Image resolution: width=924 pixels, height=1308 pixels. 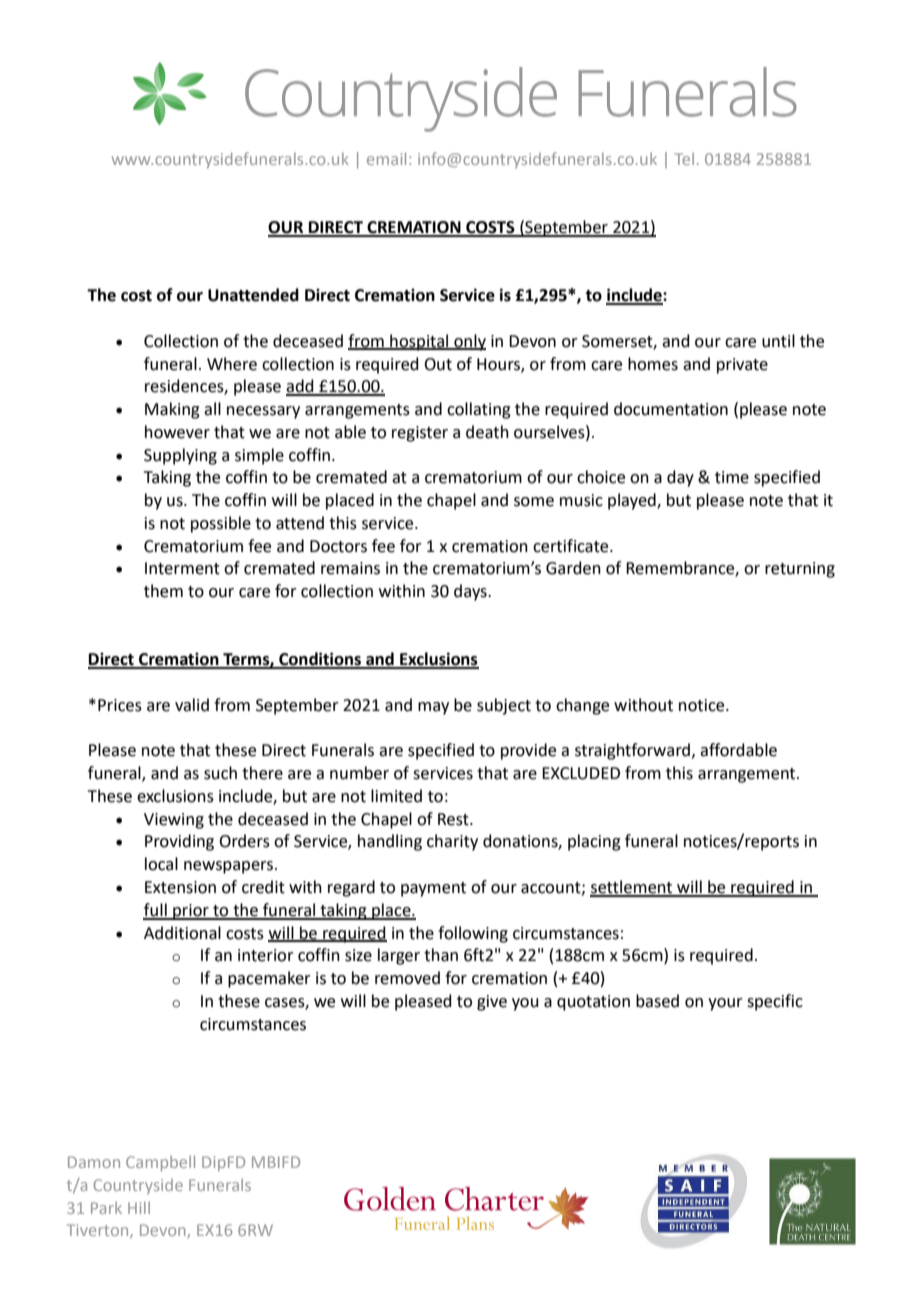 I want to click on only, so click(x=469, y=342).
